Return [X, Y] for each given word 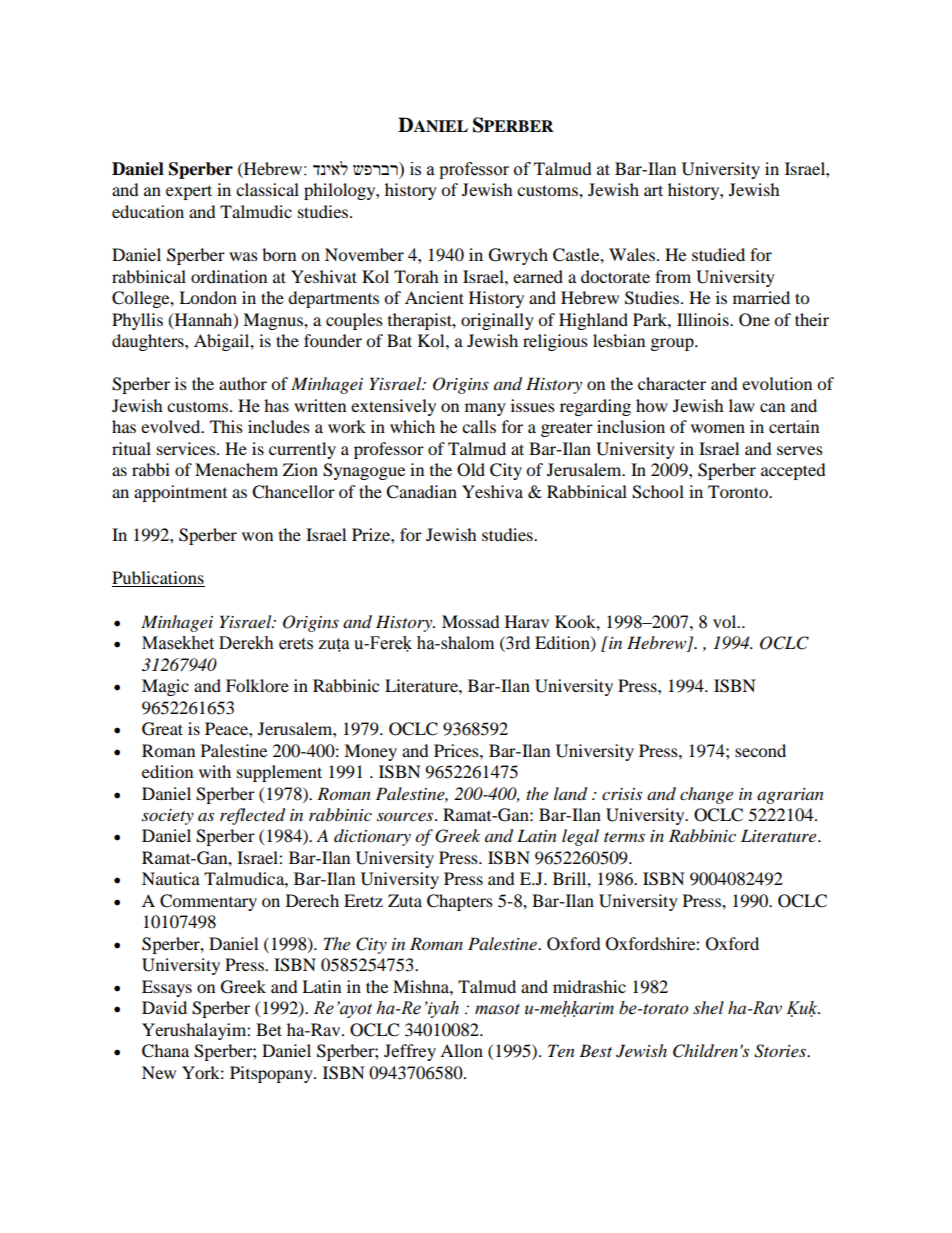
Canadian [421, 492]
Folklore [257, 685]
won [257, 536]
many [485, 409]
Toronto [739, 491]
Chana [165, 1051]
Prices [457, 750]
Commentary [208, 902]
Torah [416, 276]
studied [718, 254]
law [742, 405]
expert [189, 192]
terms [624, 837]
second [760, 750]
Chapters [460, 902]
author [243, 383]
